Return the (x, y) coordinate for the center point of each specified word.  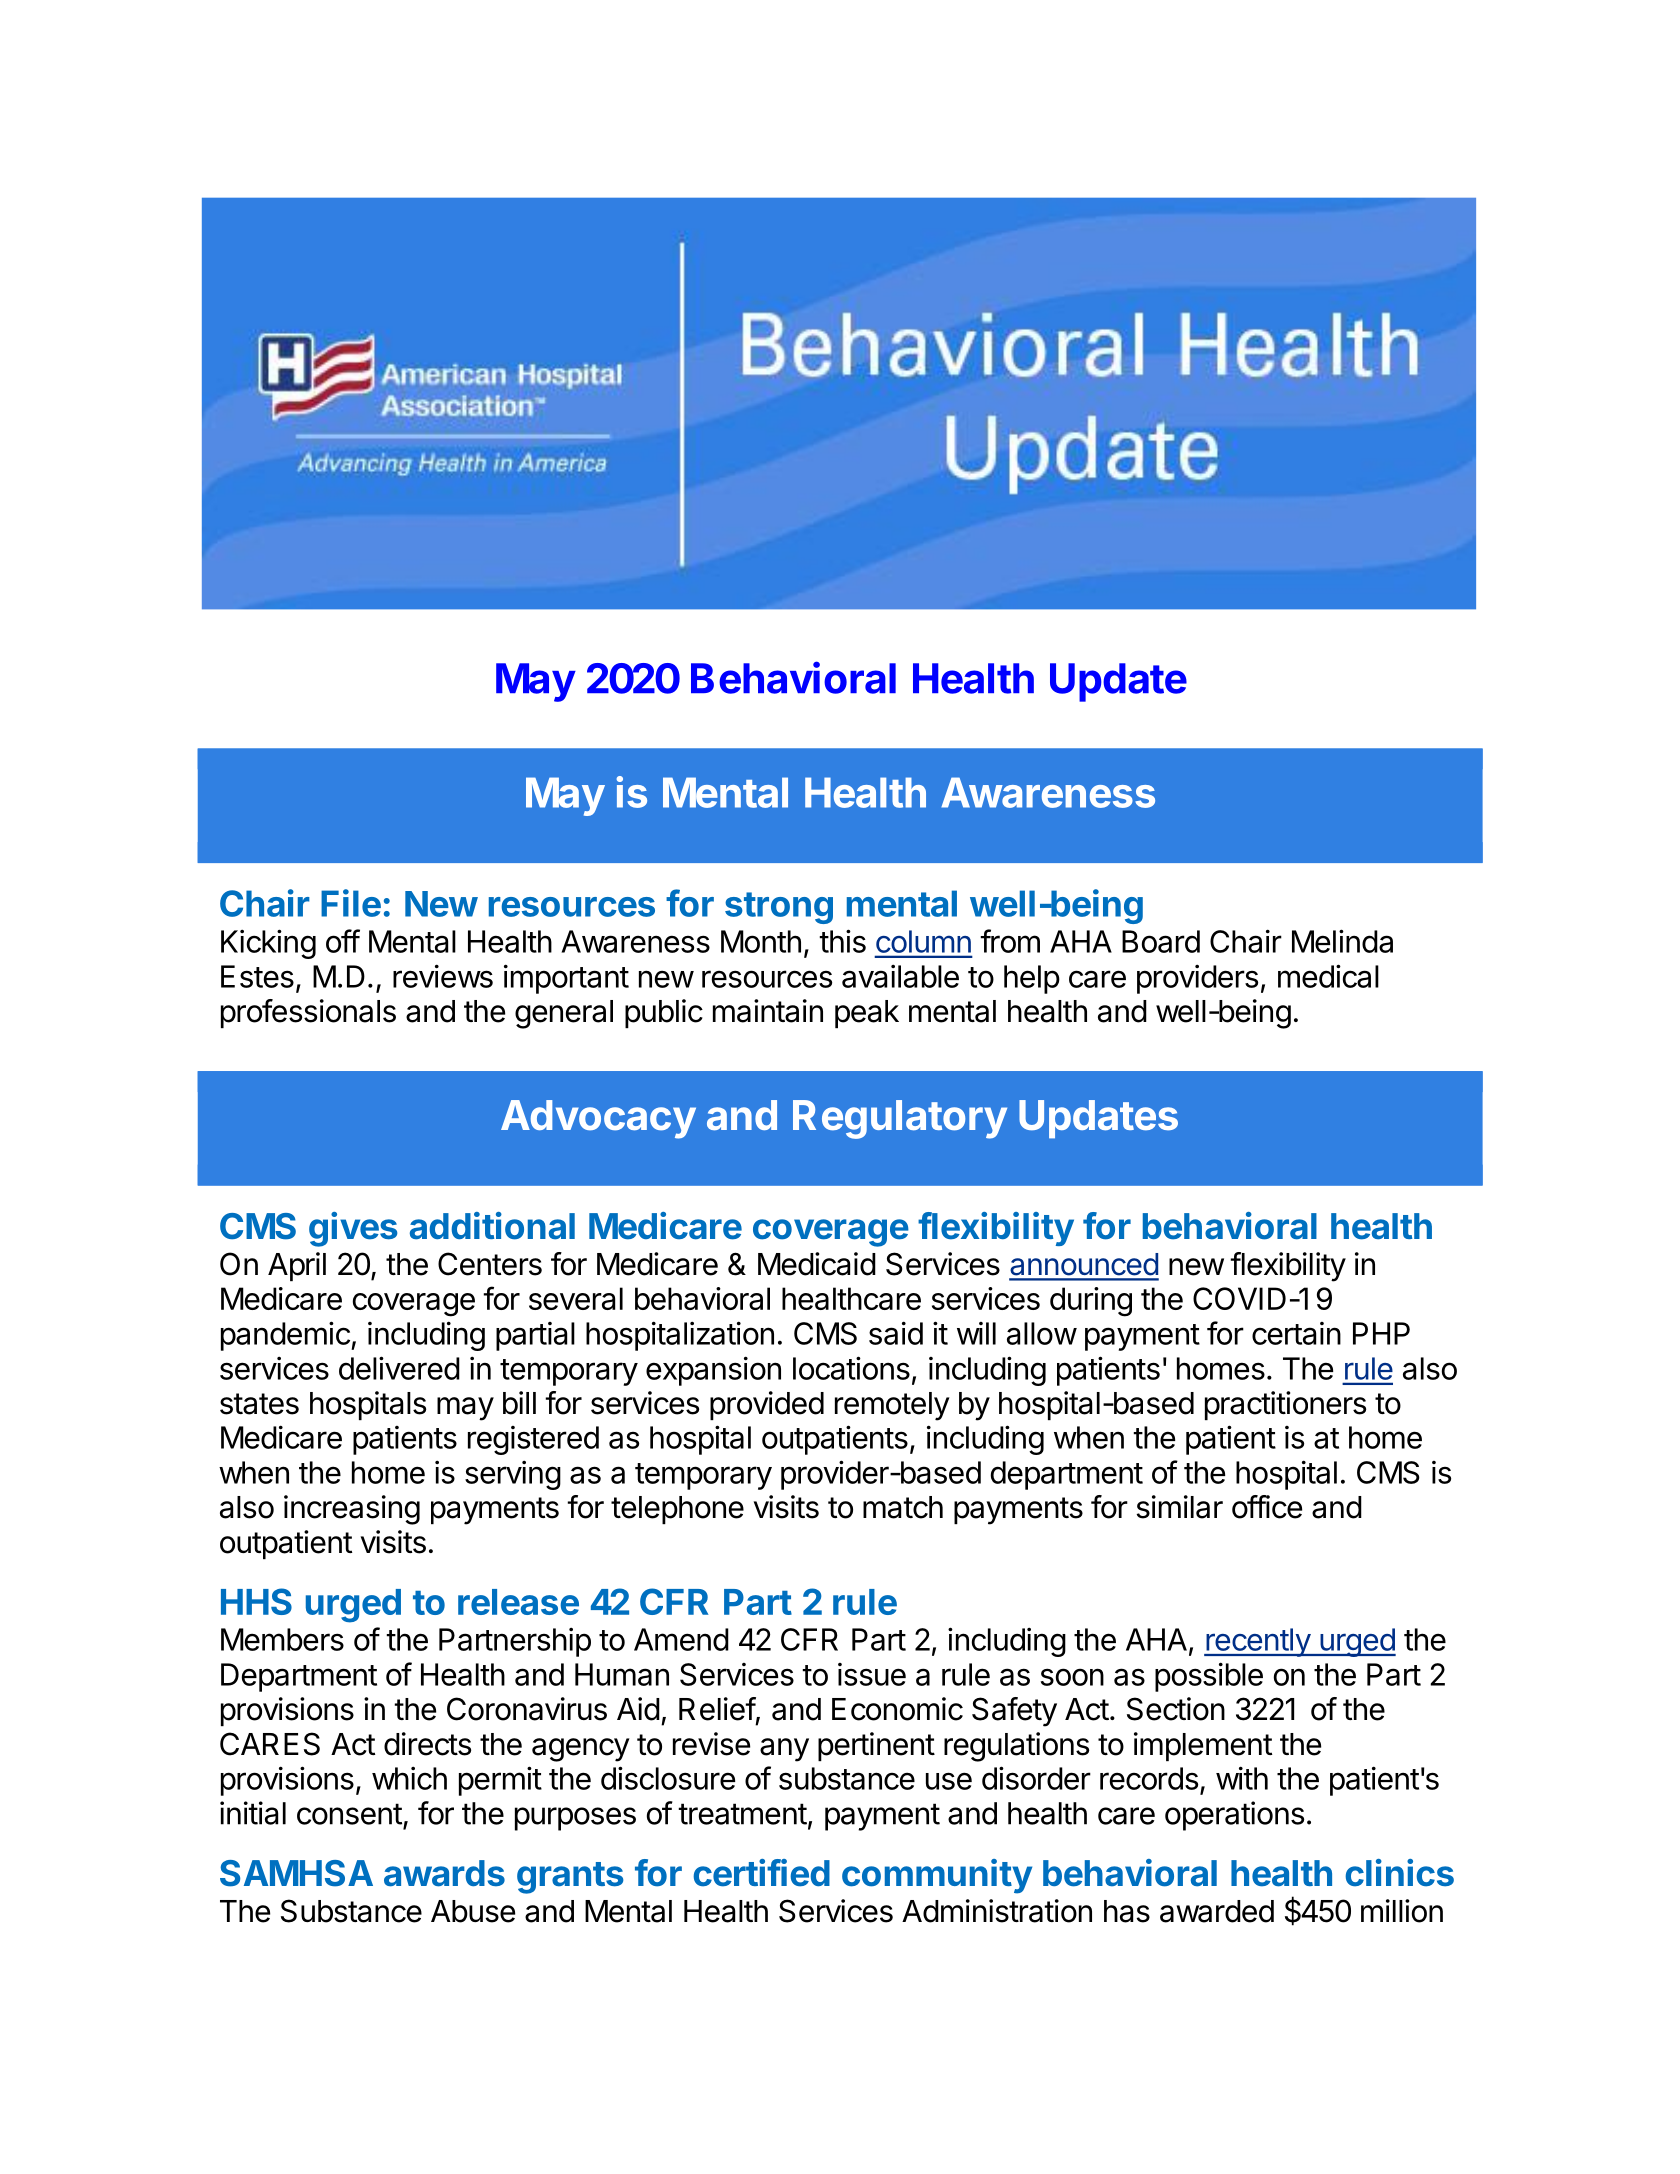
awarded (1217, 1911)
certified (761, 1873)
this (842, 941)
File (351, 903)
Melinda (1342, 941)
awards (444, 1873)
